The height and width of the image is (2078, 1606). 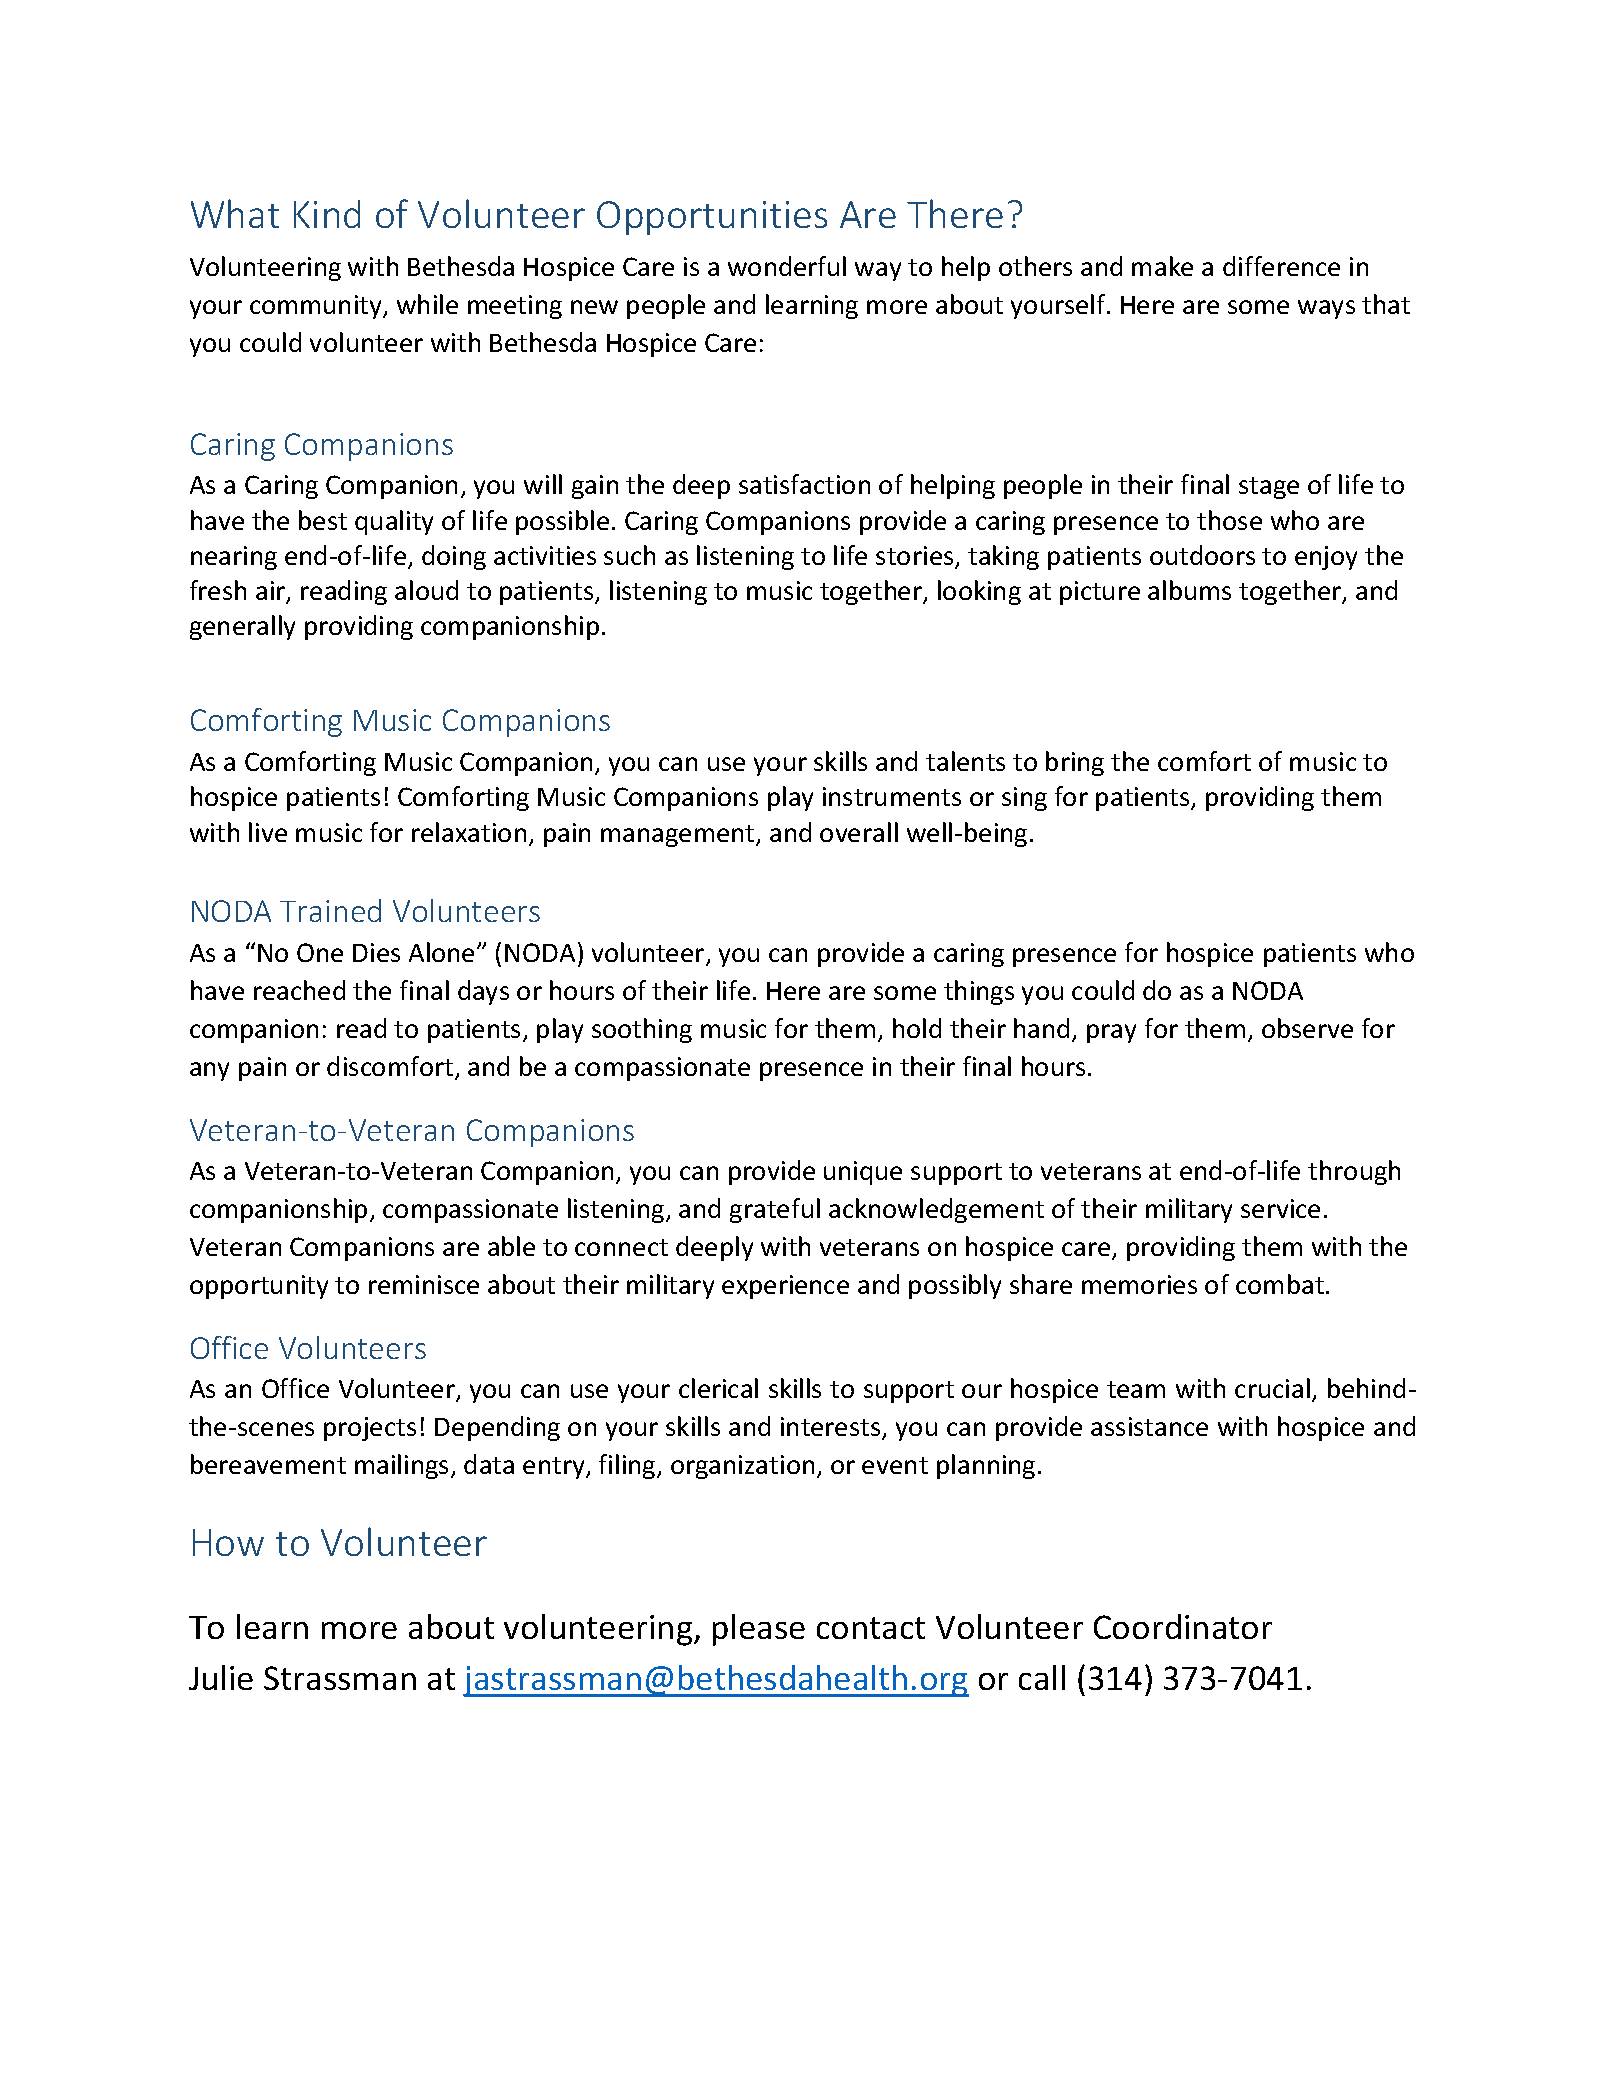 I want to click on Kind, so click(x=327, y=214).
